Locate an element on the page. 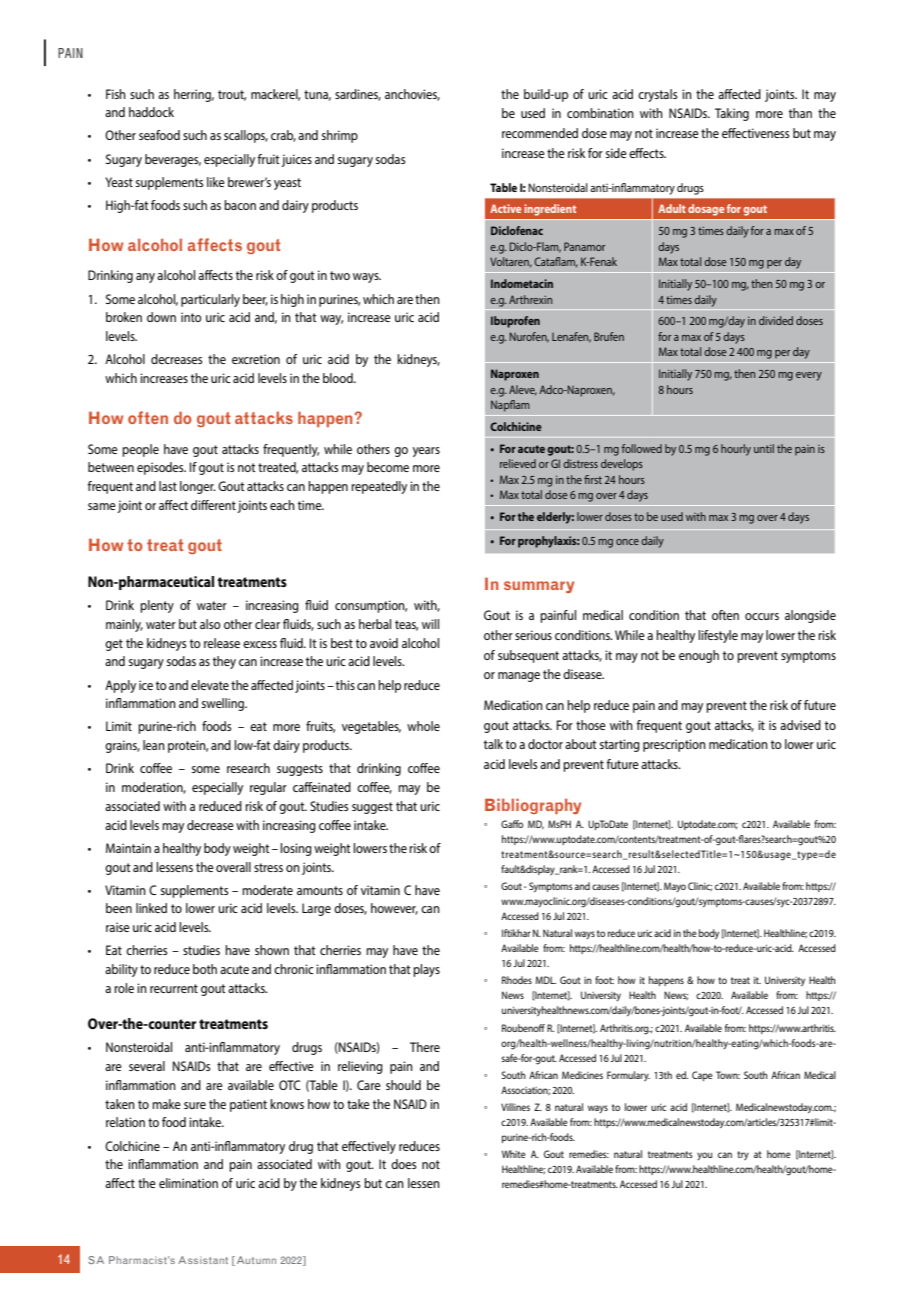  enough is located at coordinates (699, 656).
